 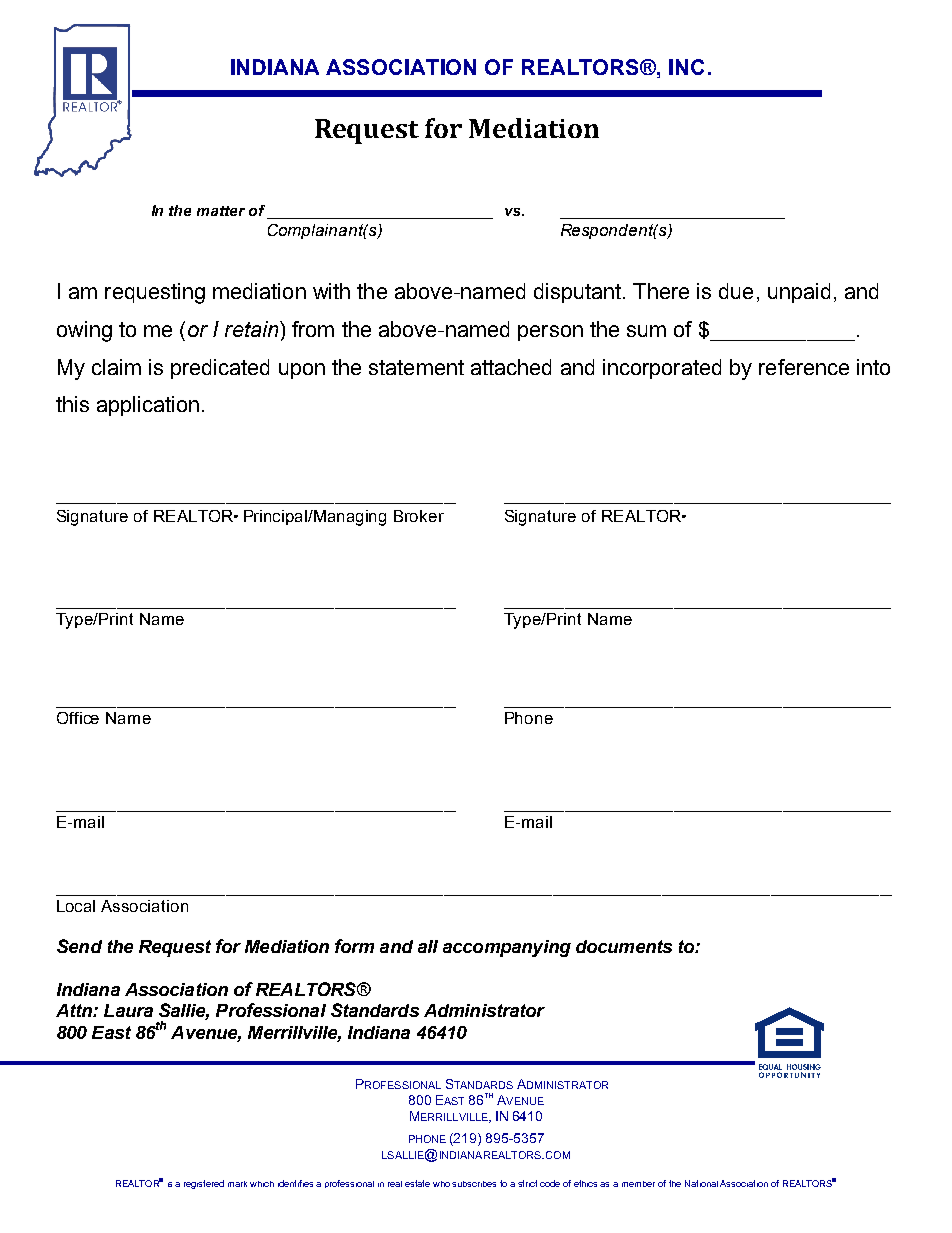 I want to click on reference, so click(x=804, y=367).
